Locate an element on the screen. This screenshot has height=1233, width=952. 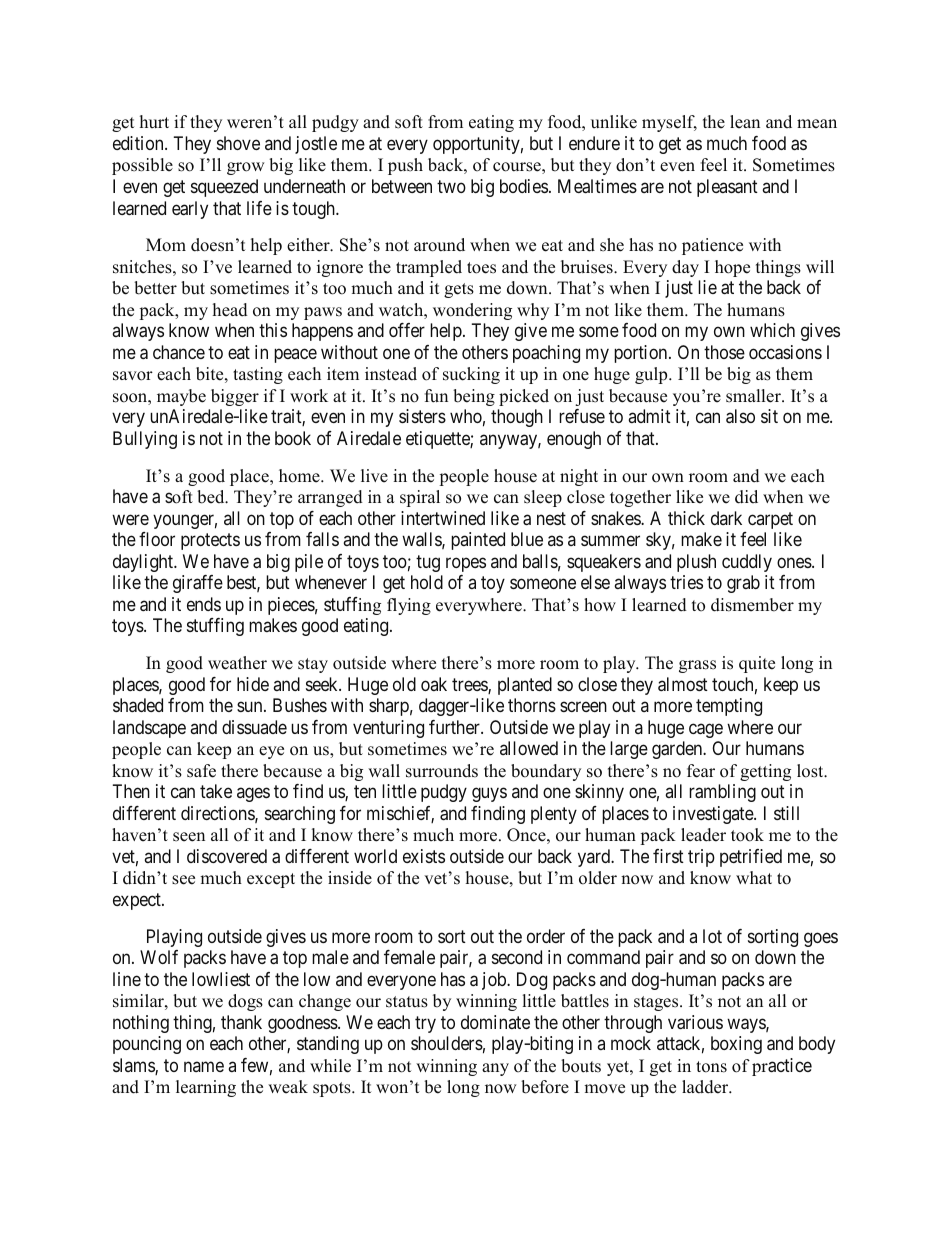
shove is located at coordinates (238, 143).
